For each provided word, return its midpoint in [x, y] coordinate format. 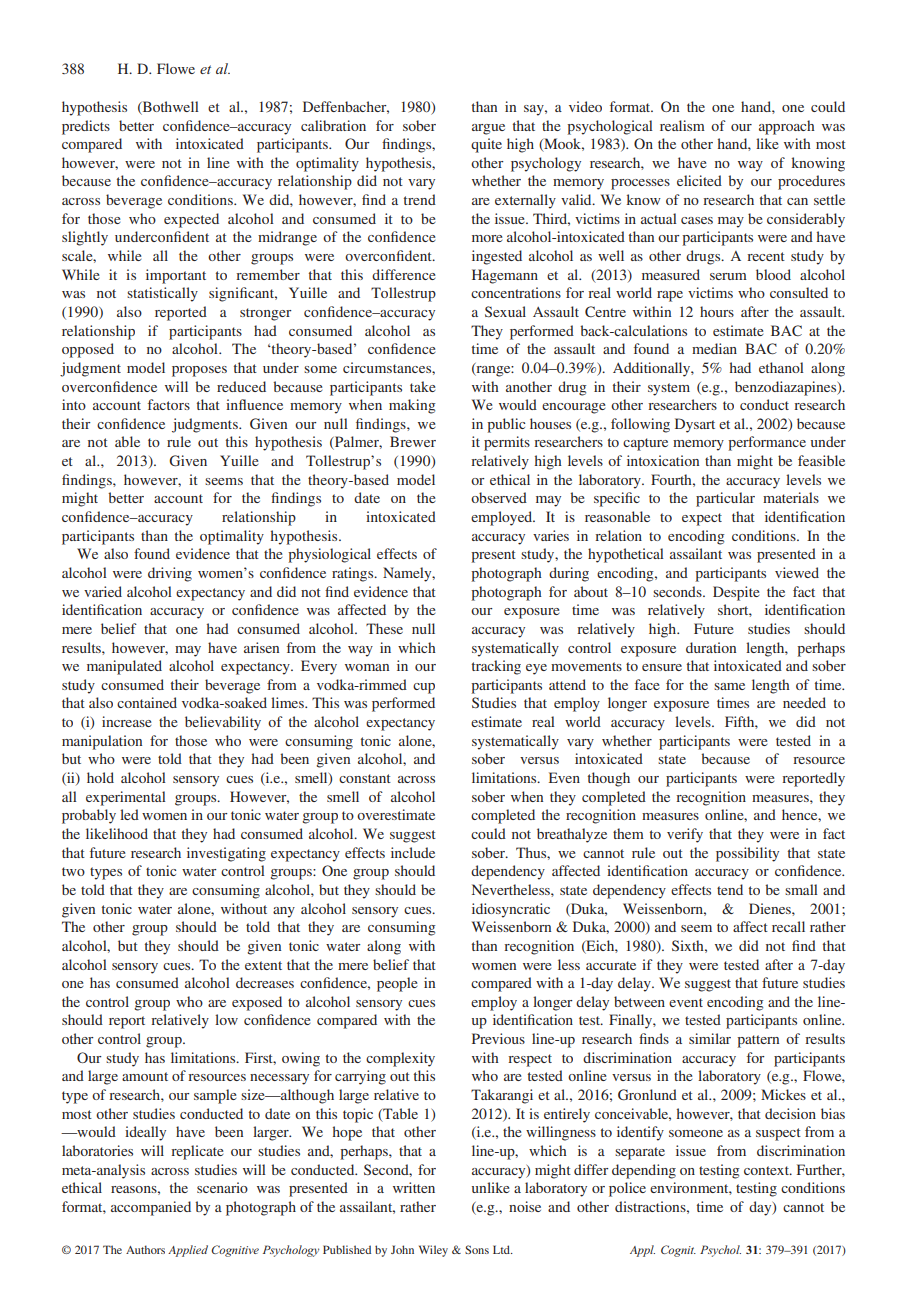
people [397, 984]
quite [486, 145]
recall [788, 926]
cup [424, 688]
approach [787, 127]
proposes [199, 371]
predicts [86, 127]
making [412, 406]
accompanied [151, 1208]
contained [147, 702]
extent [263, 965]
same [729, 686]
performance [767, 443]
